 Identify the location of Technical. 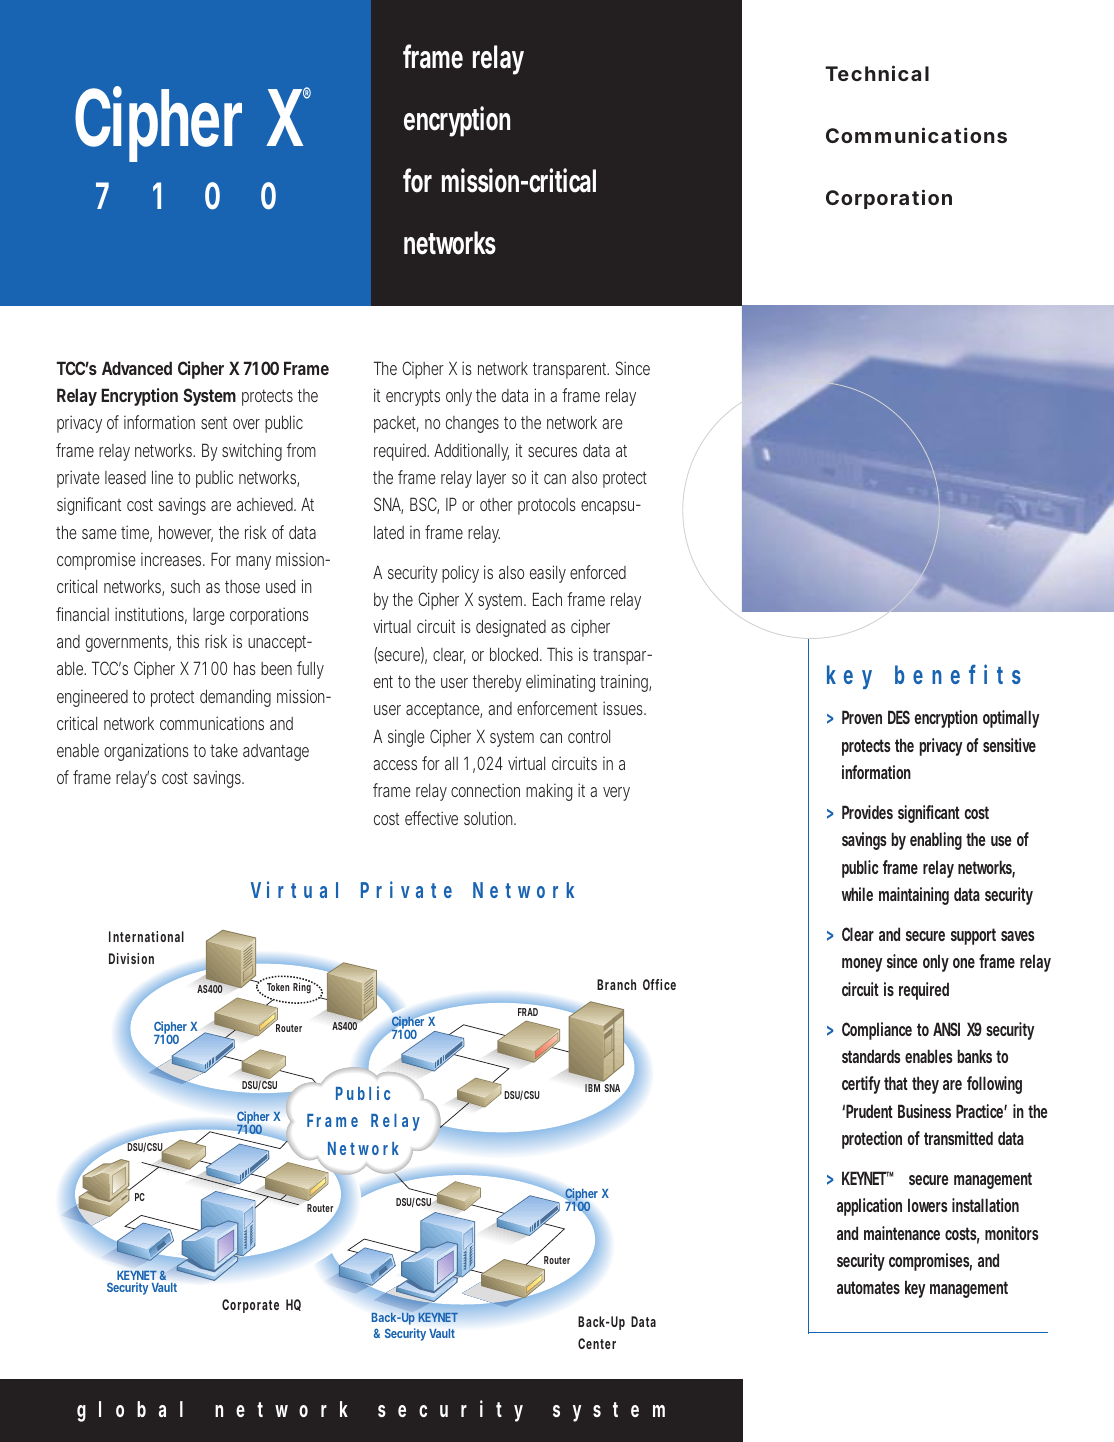
(877, 73).
